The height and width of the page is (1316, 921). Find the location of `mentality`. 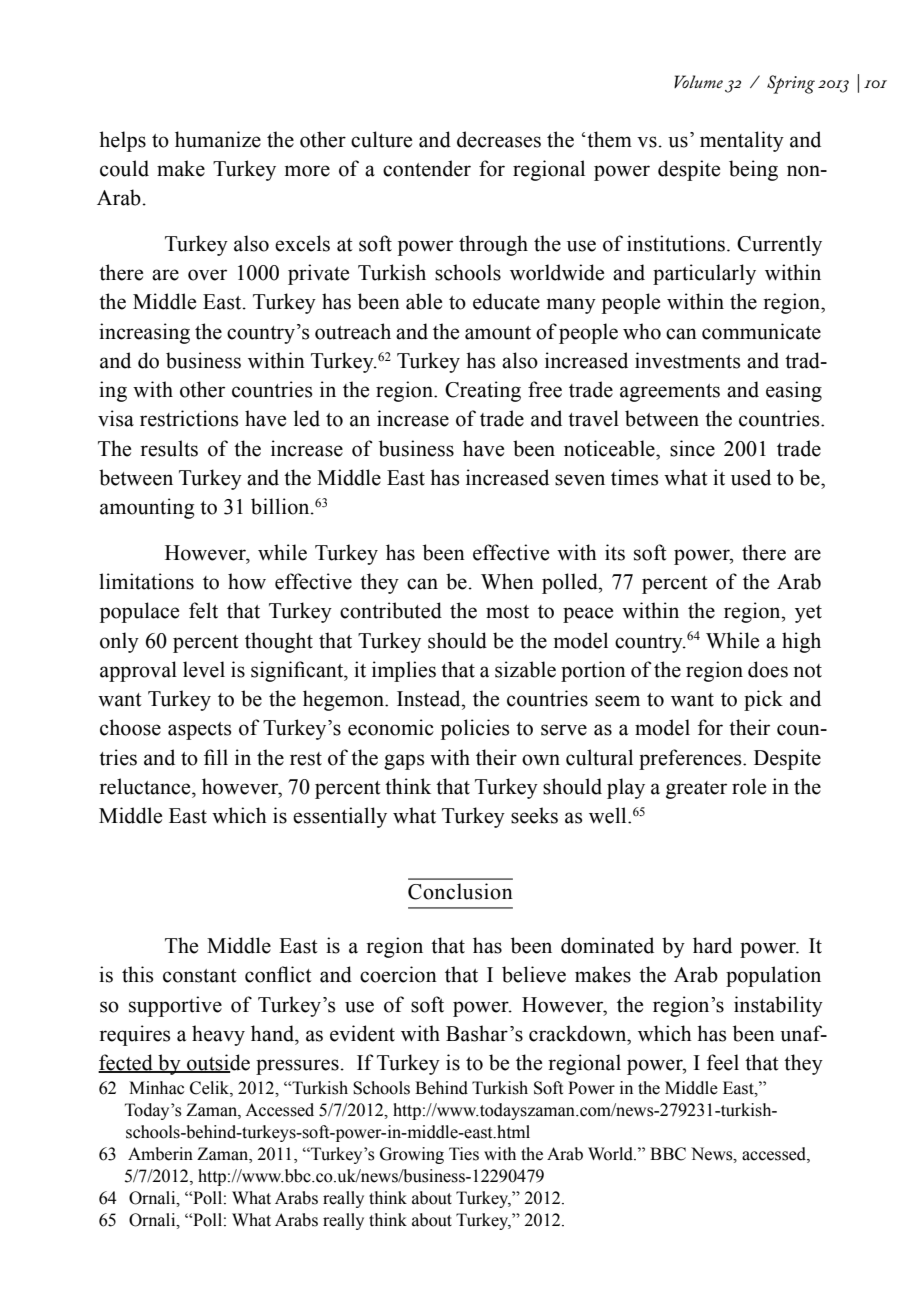

mentality is located at coordinates (742, 141).
